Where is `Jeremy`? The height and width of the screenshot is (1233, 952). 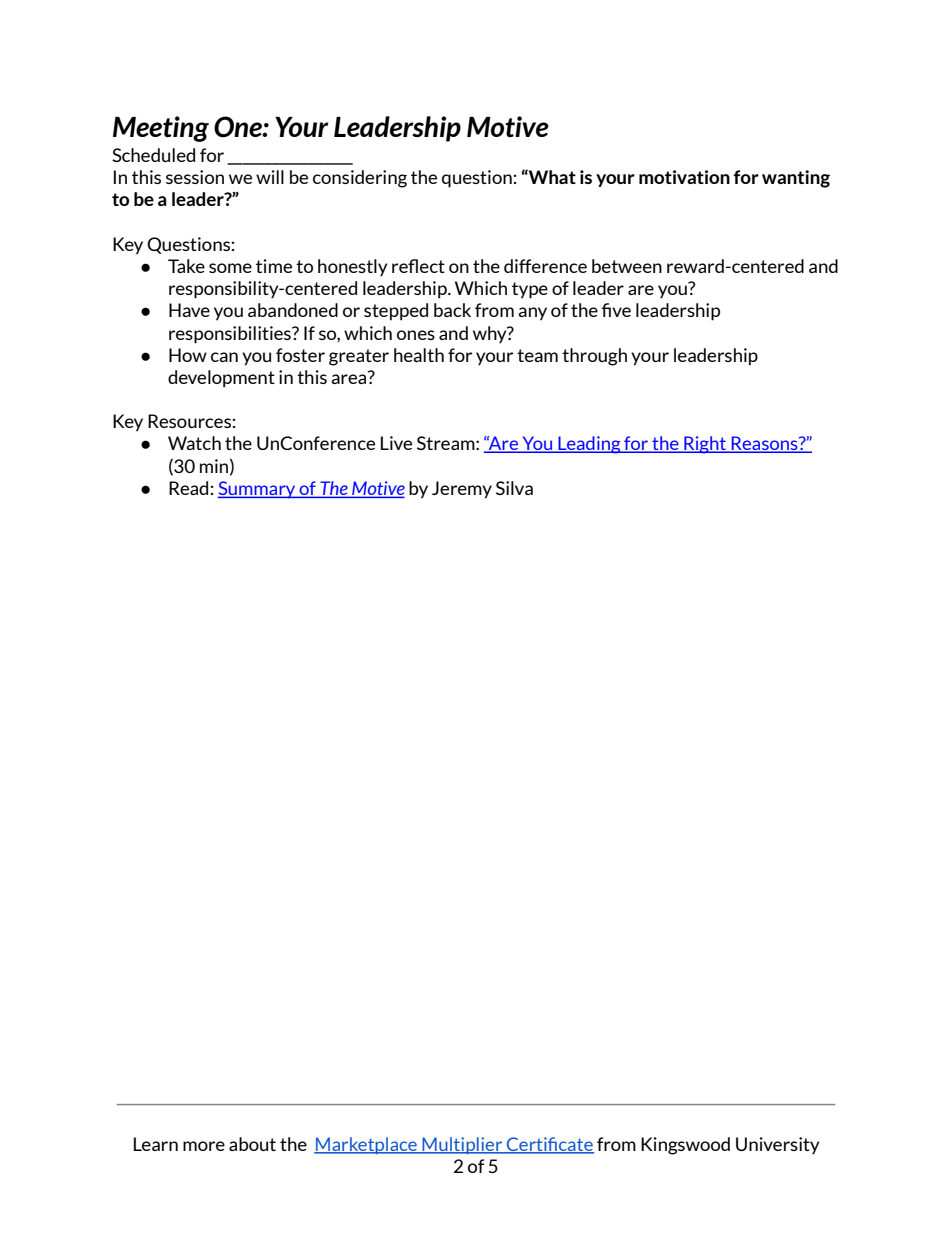
Jeremy is located at coordinates (462, 490).
